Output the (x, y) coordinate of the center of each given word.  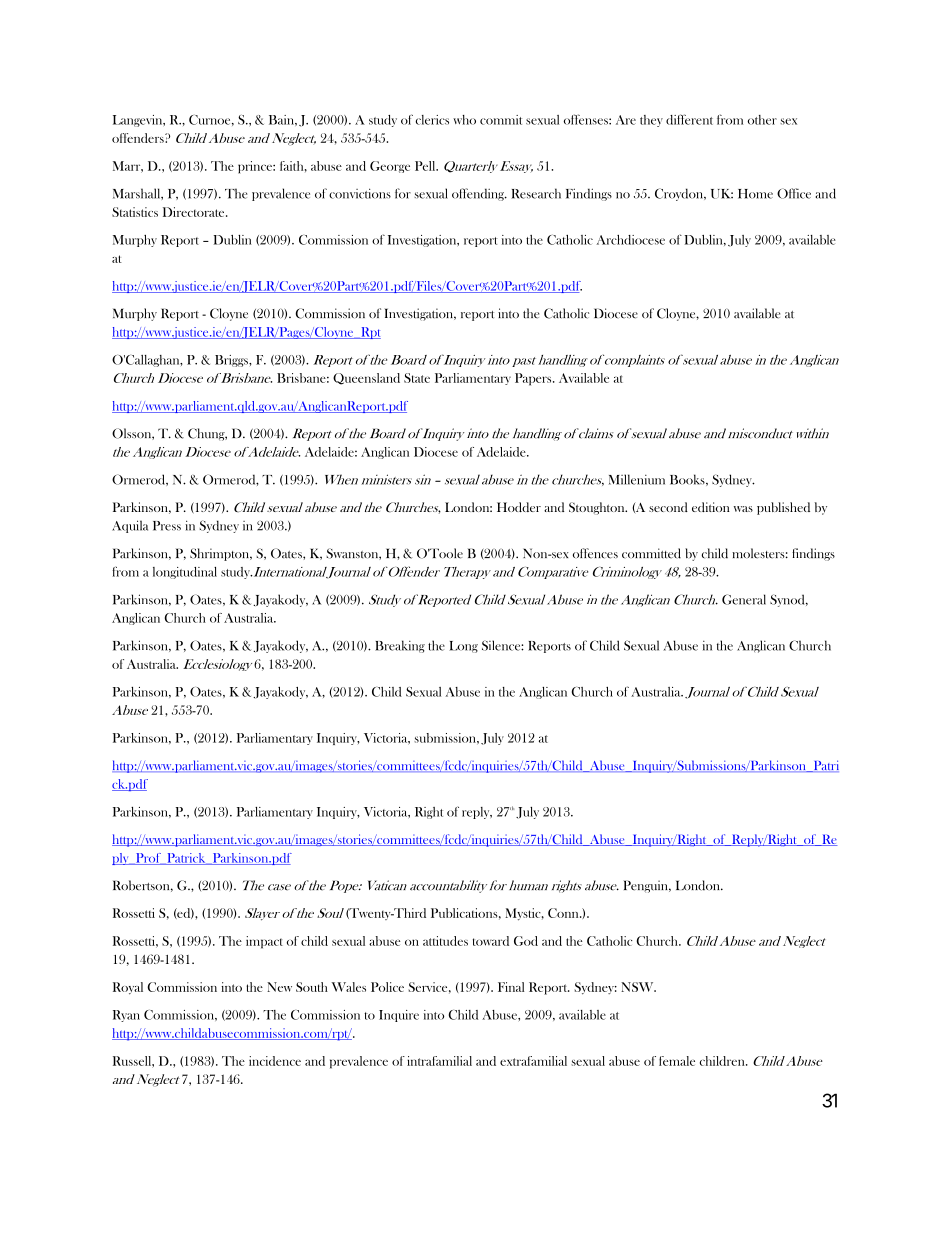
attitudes (445, 941)
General (744, 599)
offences (595, 553)
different (689, 119)
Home (755, 194)
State (417, 378)
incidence (275, 1061)
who (464, 120)
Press (167, 526)
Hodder (519, 507)
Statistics (135, 212)
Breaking (400, 646)
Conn (564, 913)
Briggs (232, 361)
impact (264, 942)
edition (711, 507)
